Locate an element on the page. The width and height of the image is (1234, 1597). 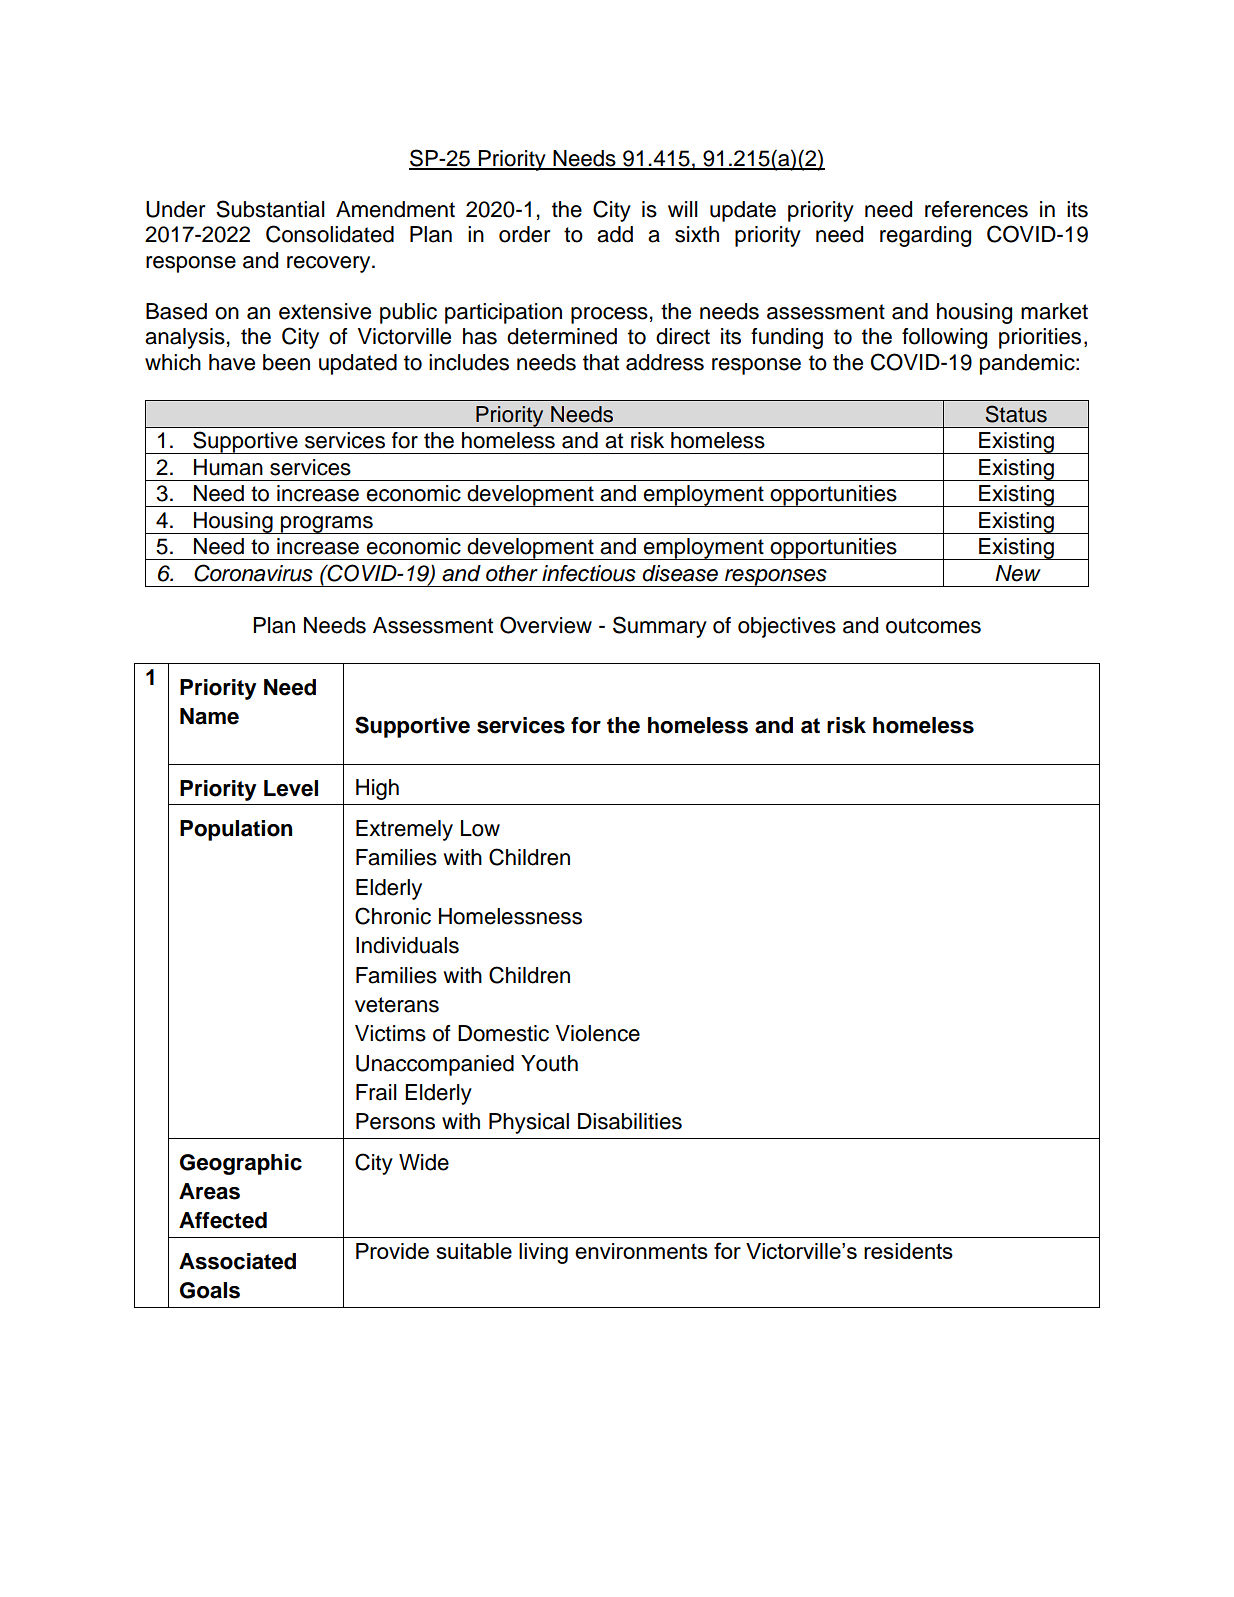
outcomes is located at coordinates (933, 626).
